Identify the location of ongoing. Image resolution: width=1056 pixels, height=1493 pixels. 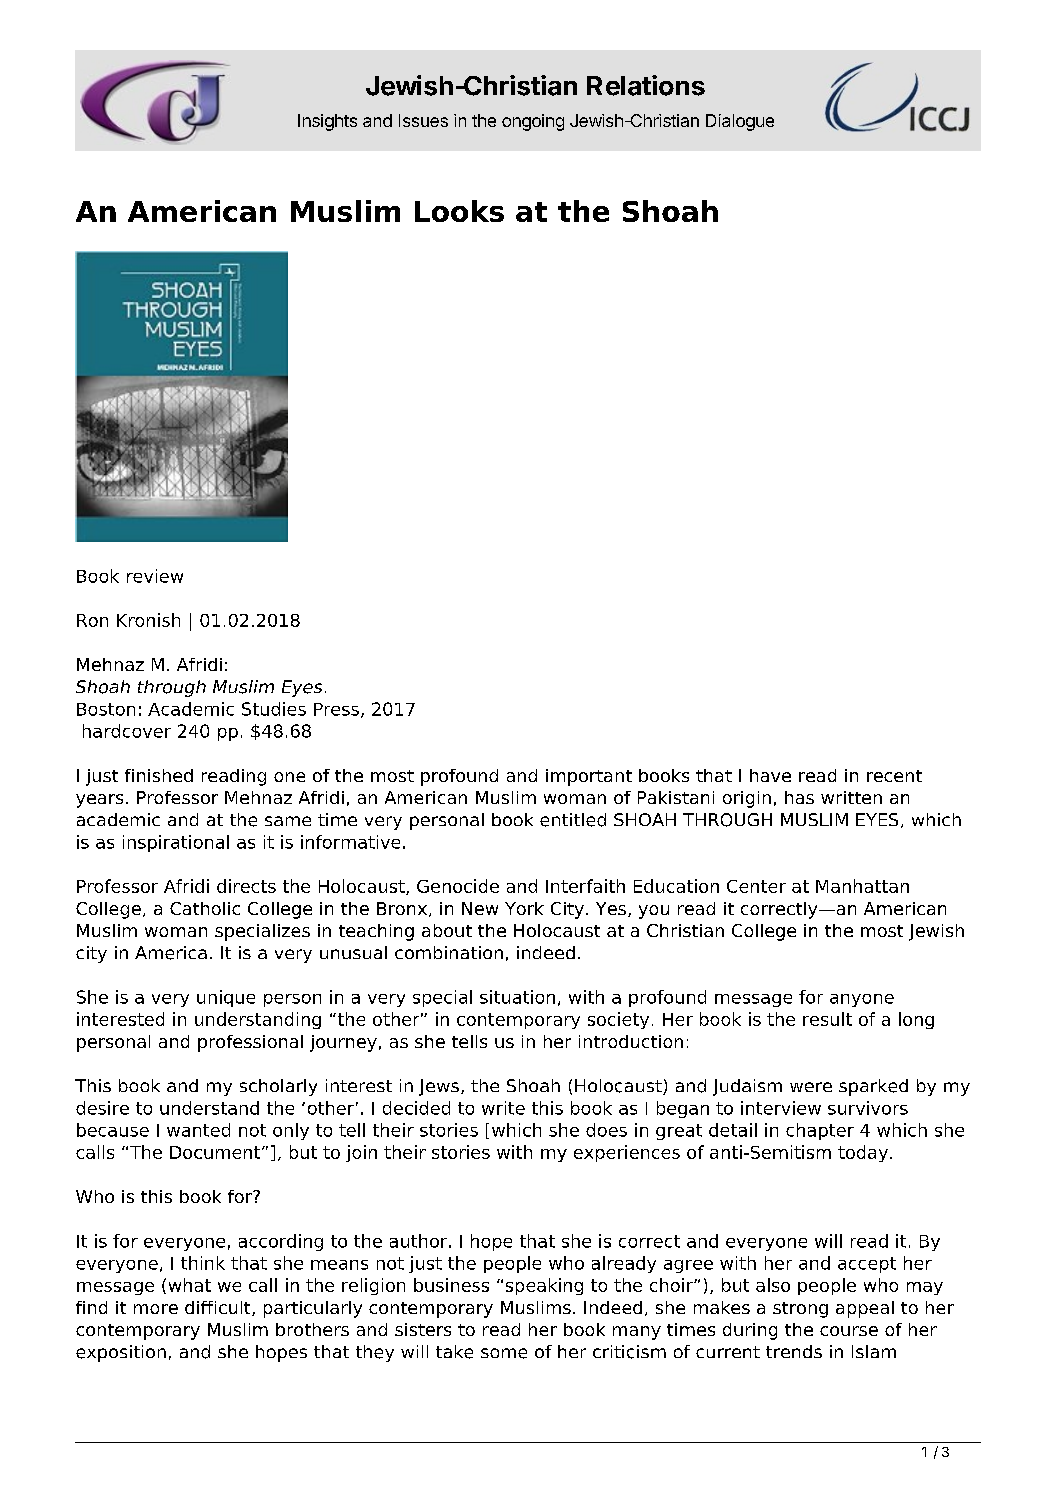
(533, 122).
